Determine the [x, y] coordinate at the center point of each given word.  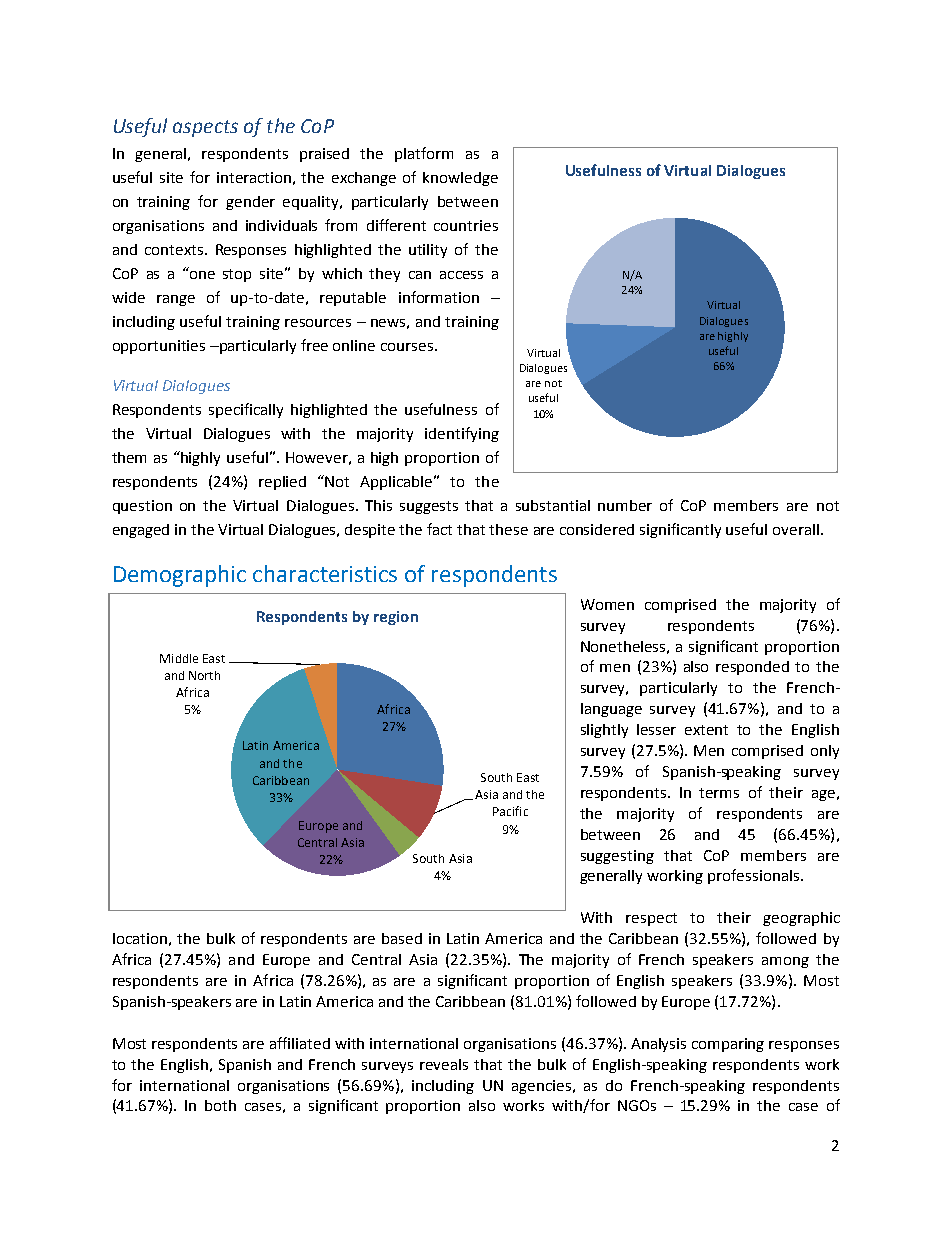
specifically [246, 410]
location [140, 938]
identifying [462, 434]
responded [752, 668]
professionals [753, 876]
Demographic [180, 576]
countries [466, 225]
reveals [444, 1064]
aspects [205, 128]
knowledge [460, 179]
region [396, 618]
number [625, 505]
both [220, 1105]
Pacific [510, 811]
